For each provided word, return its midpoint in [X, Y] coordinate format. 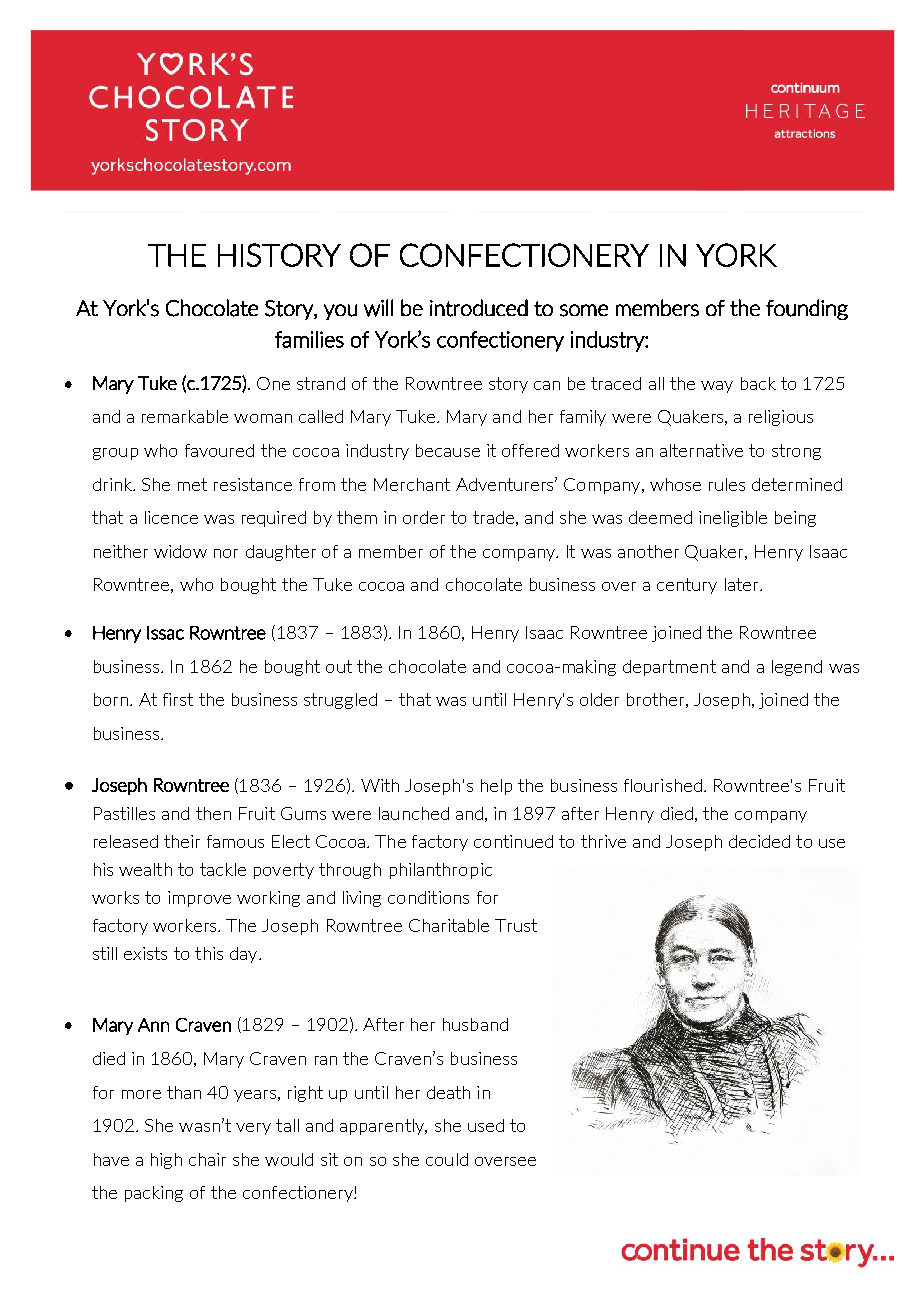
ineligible [733, 519]
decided [759, 841]
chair [207, 1159]
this [209, 953]
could [447, 1159]
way [717, 387]
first [178, 699]
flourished [663, 785]
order [424, 517]
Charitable [449, 925]
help [496, 787]
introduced [479, 308]
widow [180, 551]
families [309, 339]
